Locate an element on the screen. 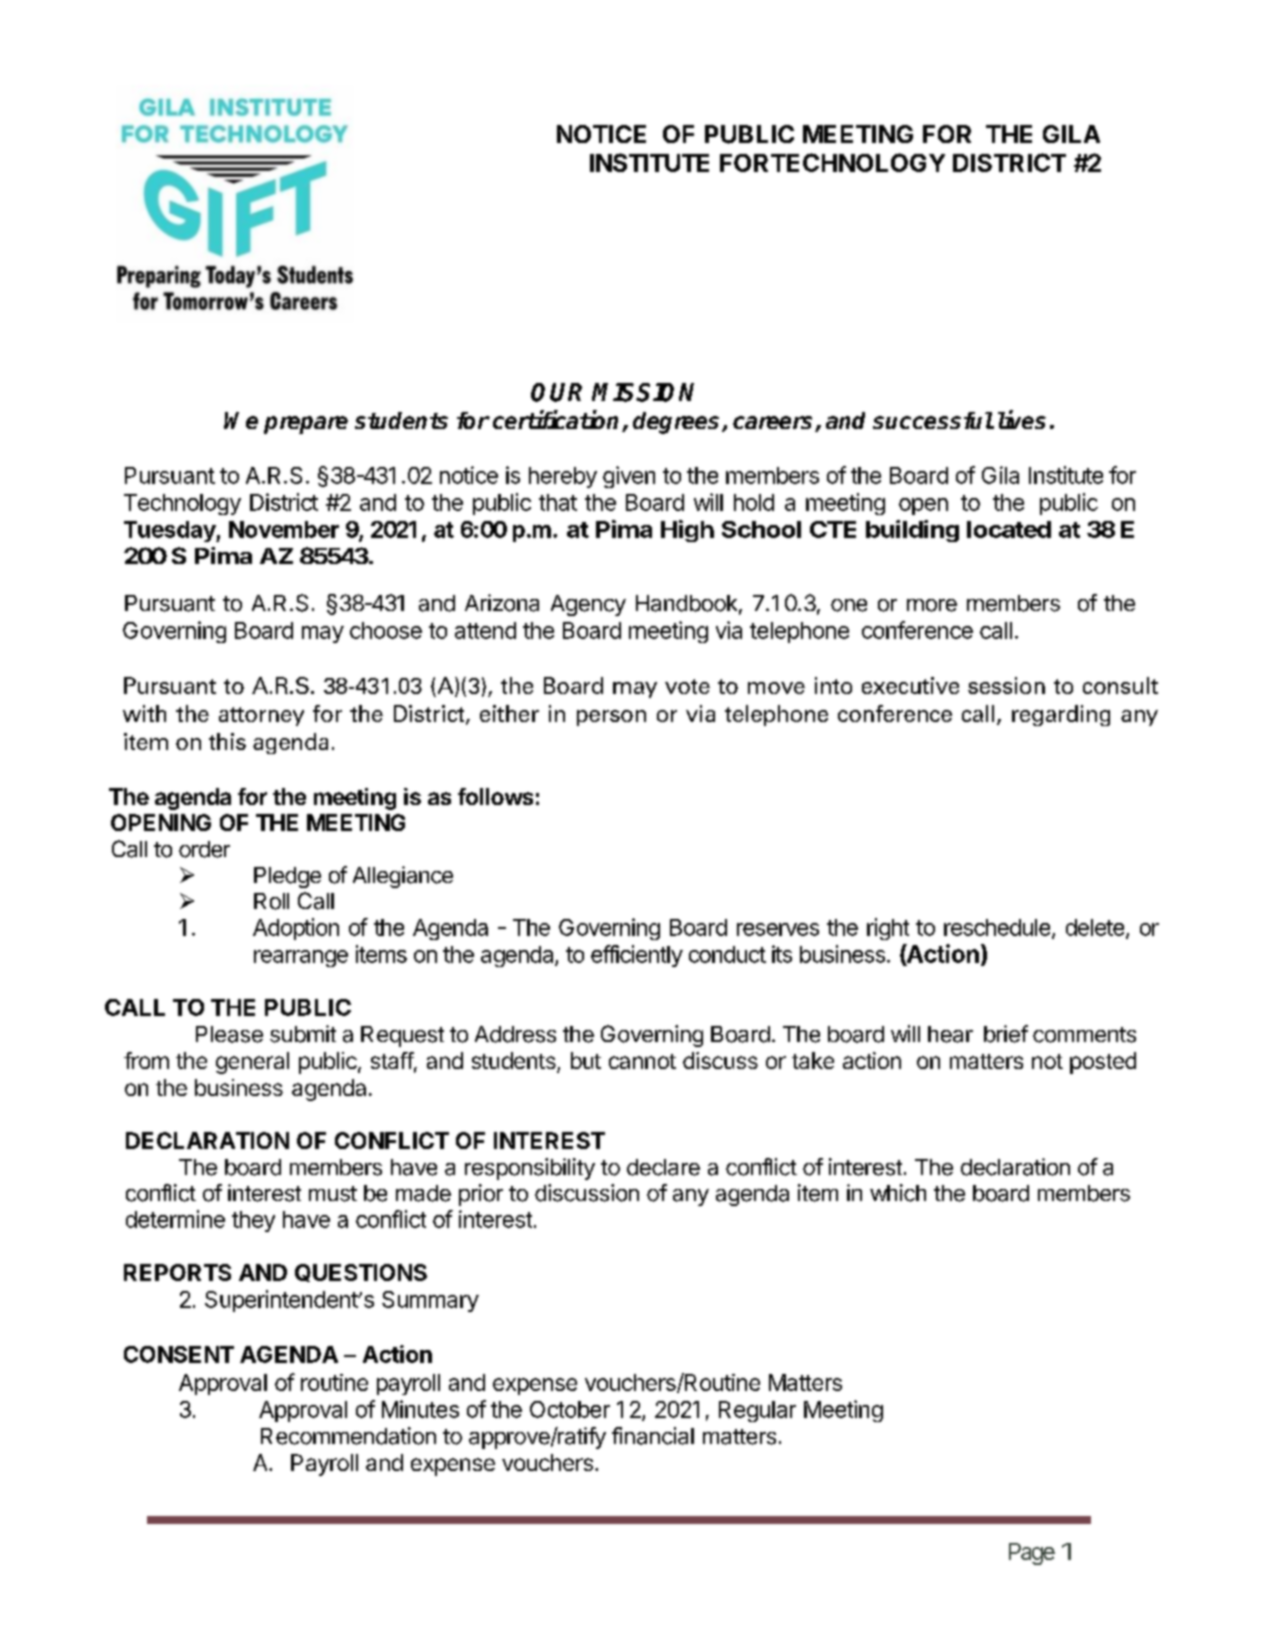 The image size is (1262, 1633). Recommendation is located at coordinates (348, 1436).
